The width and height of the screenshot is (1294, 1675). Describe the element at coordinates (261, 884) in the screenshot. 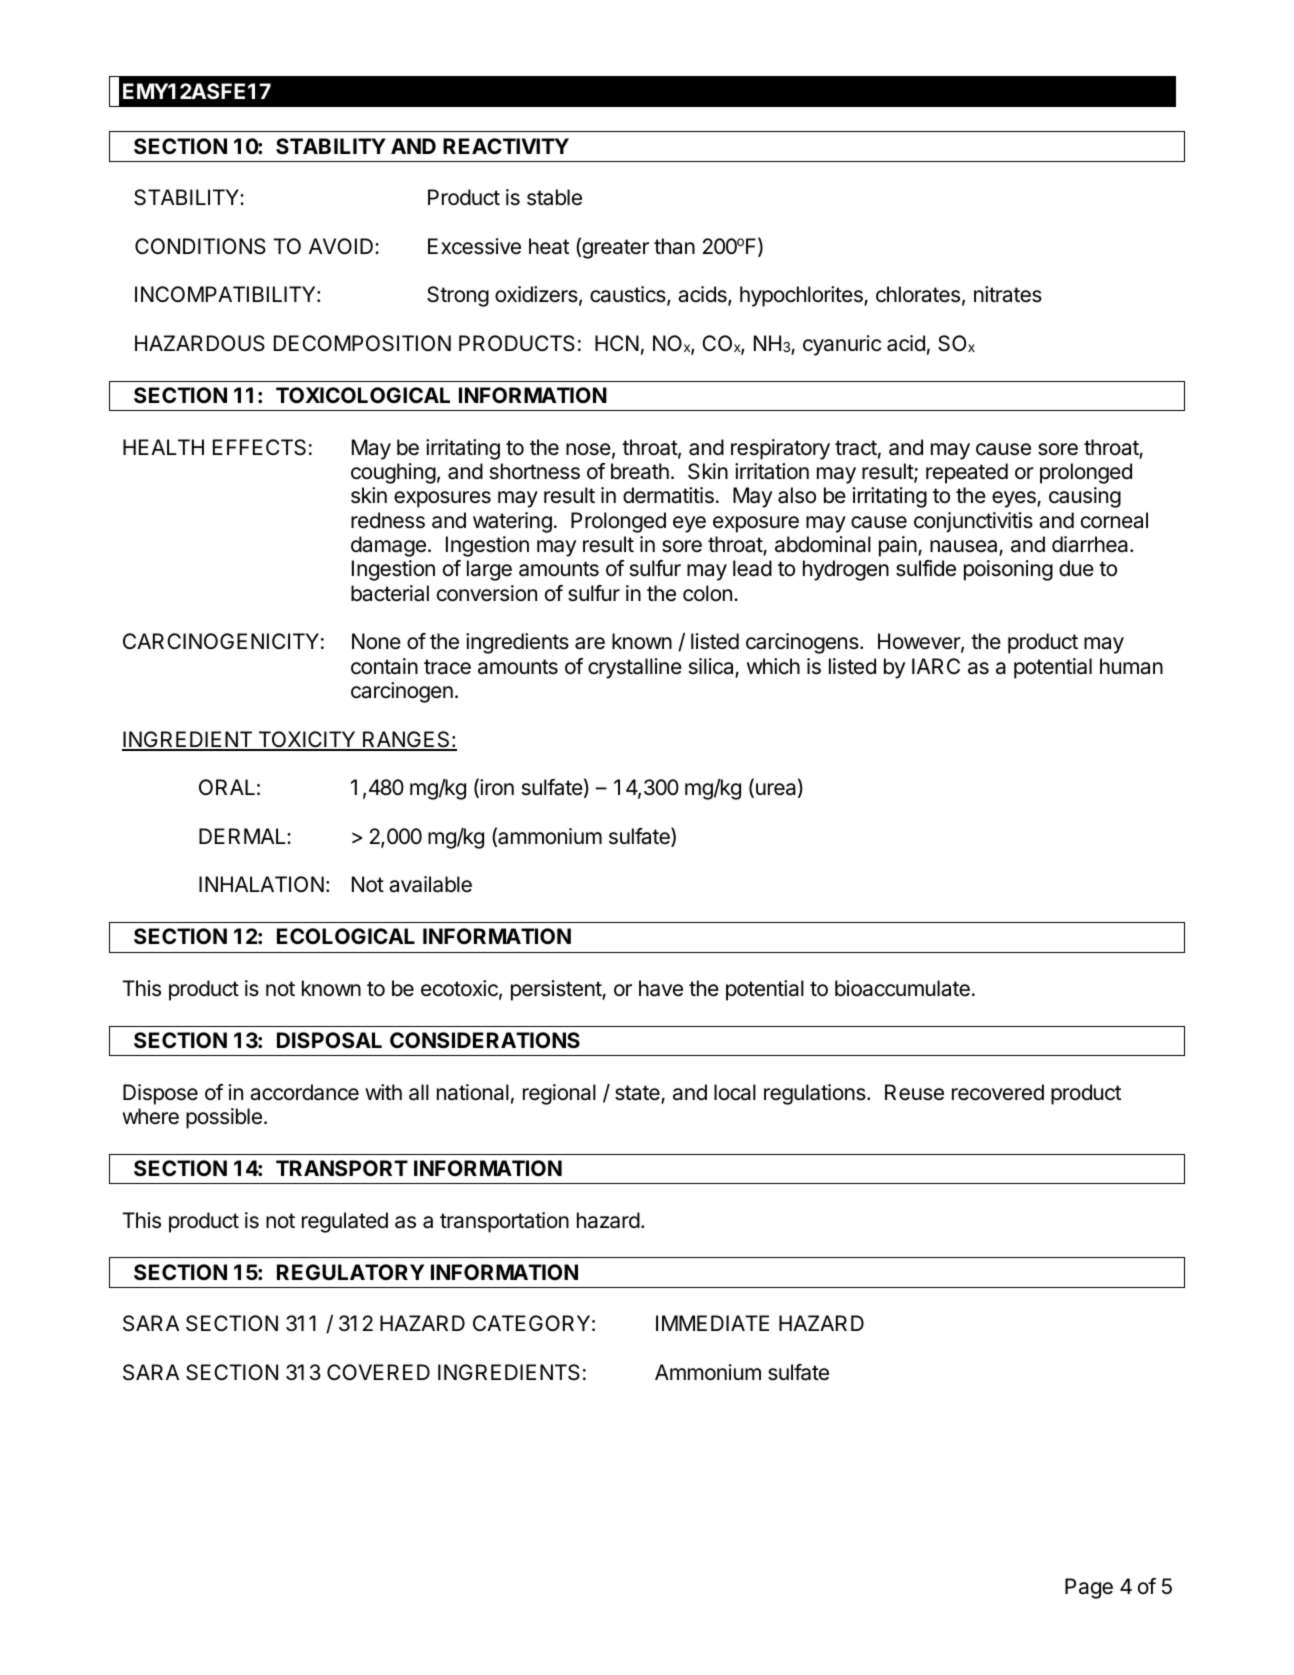

I see `INHALATION` at that location.
